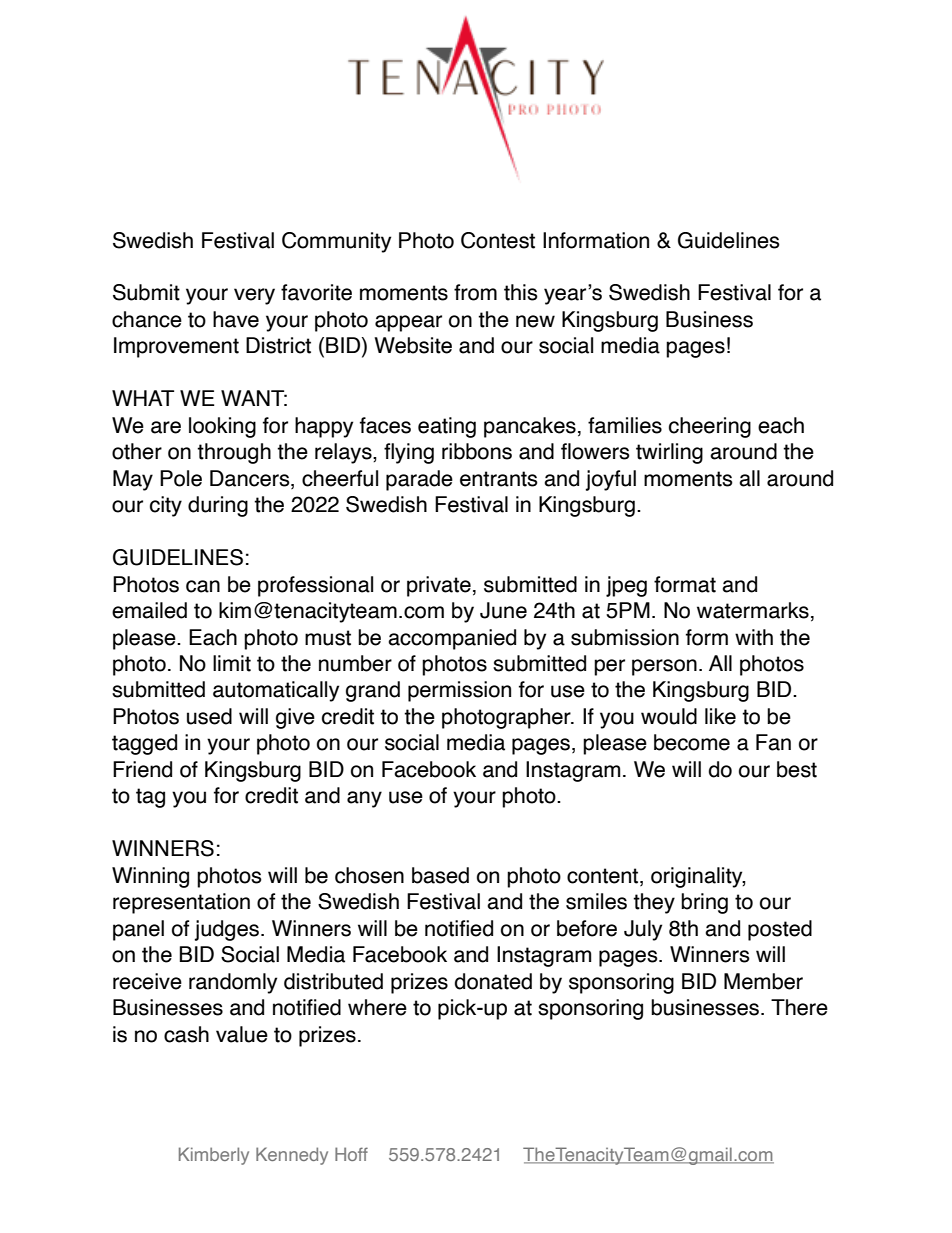 This screenshot has height=1233, width=952. I want to click on from, so click(475, 292).
